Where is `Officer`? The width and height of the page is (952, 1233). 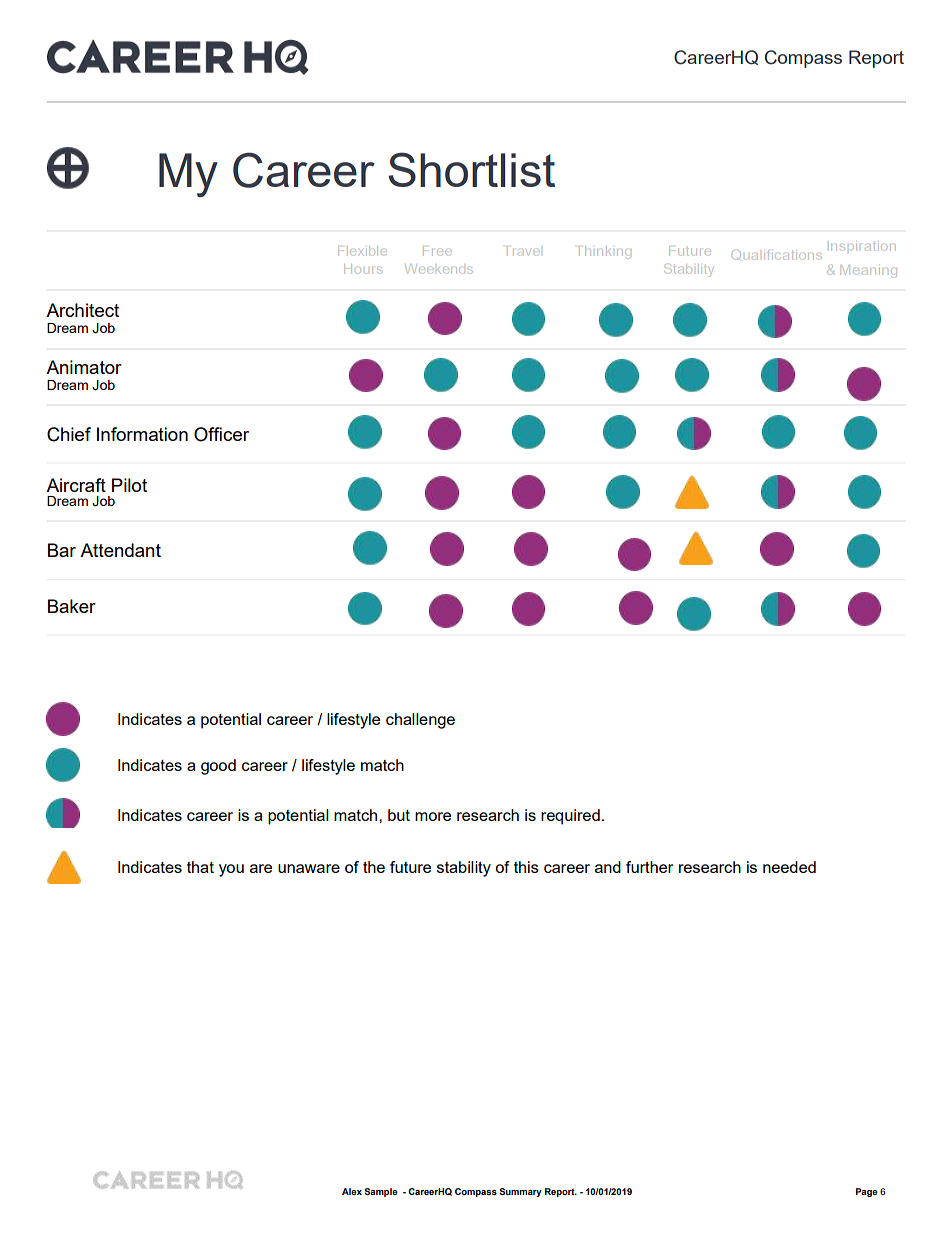 Officer is located at coordinates (221, 434).
